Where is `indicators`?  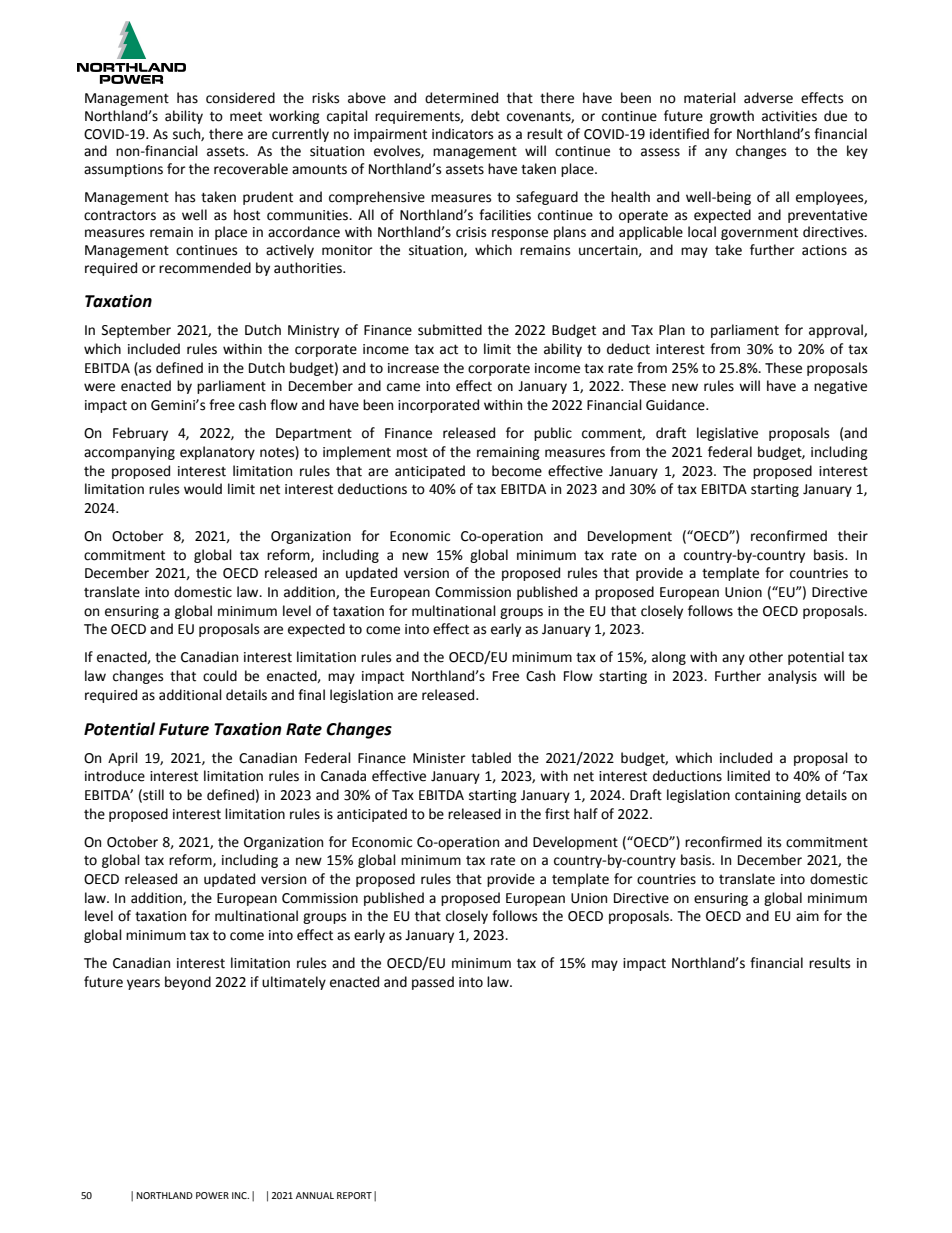
indicators is located at coordinates (462, 134).
